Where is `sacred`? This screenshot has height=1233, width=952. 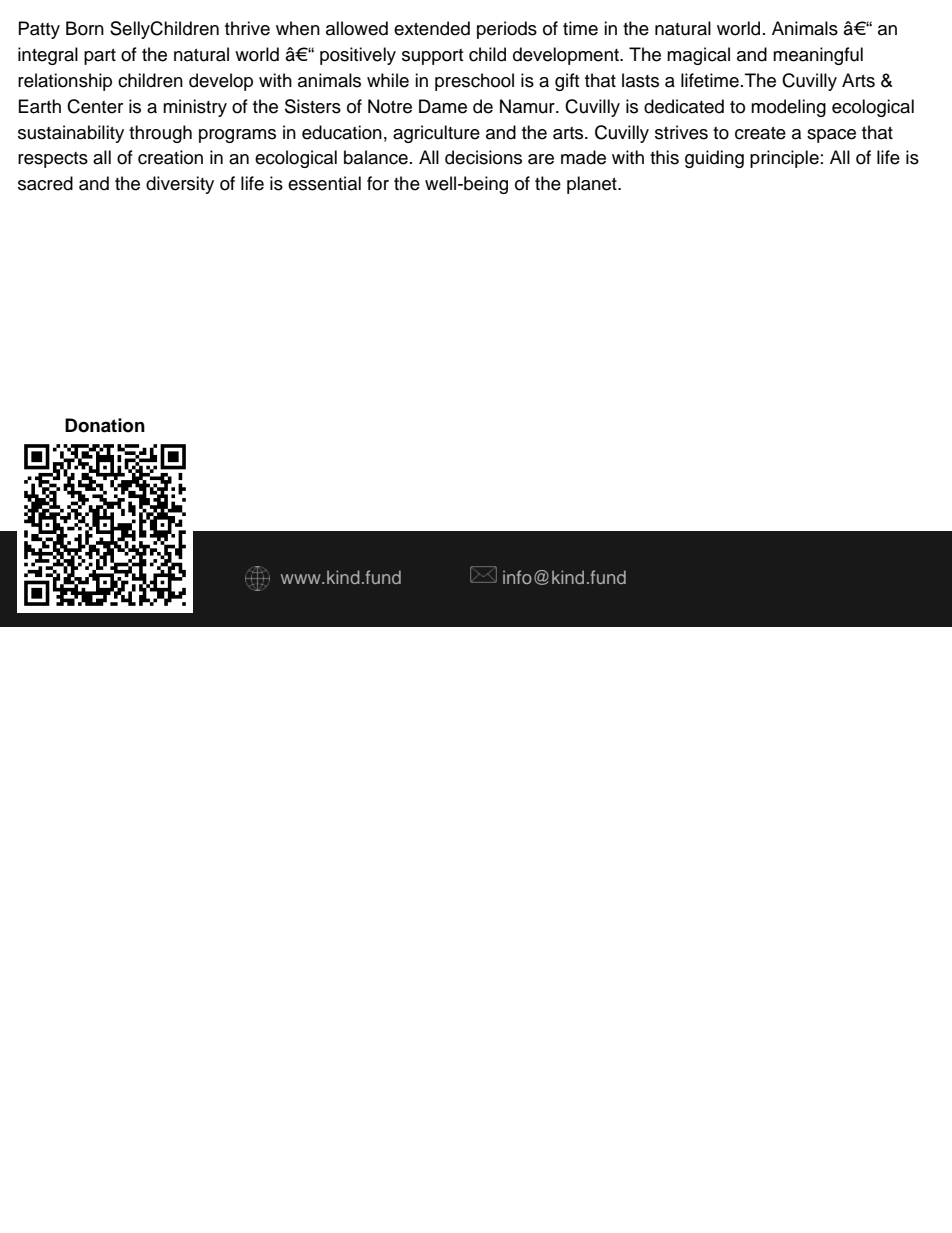
sacred is located at coordinates (45, 183).
